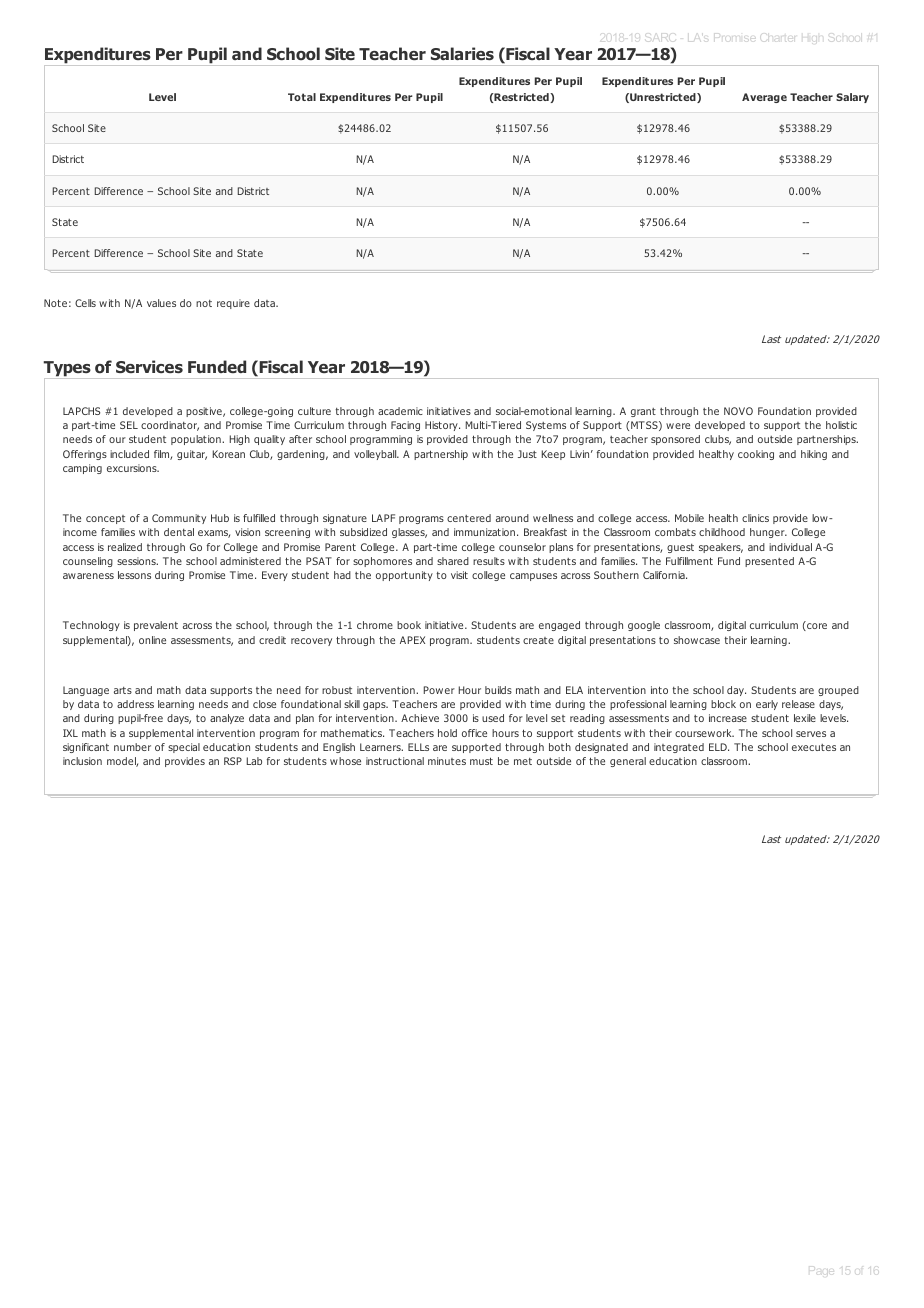 The width and height of the page is (924, 1308). I want to click on NOVO, so click(738, 411).
